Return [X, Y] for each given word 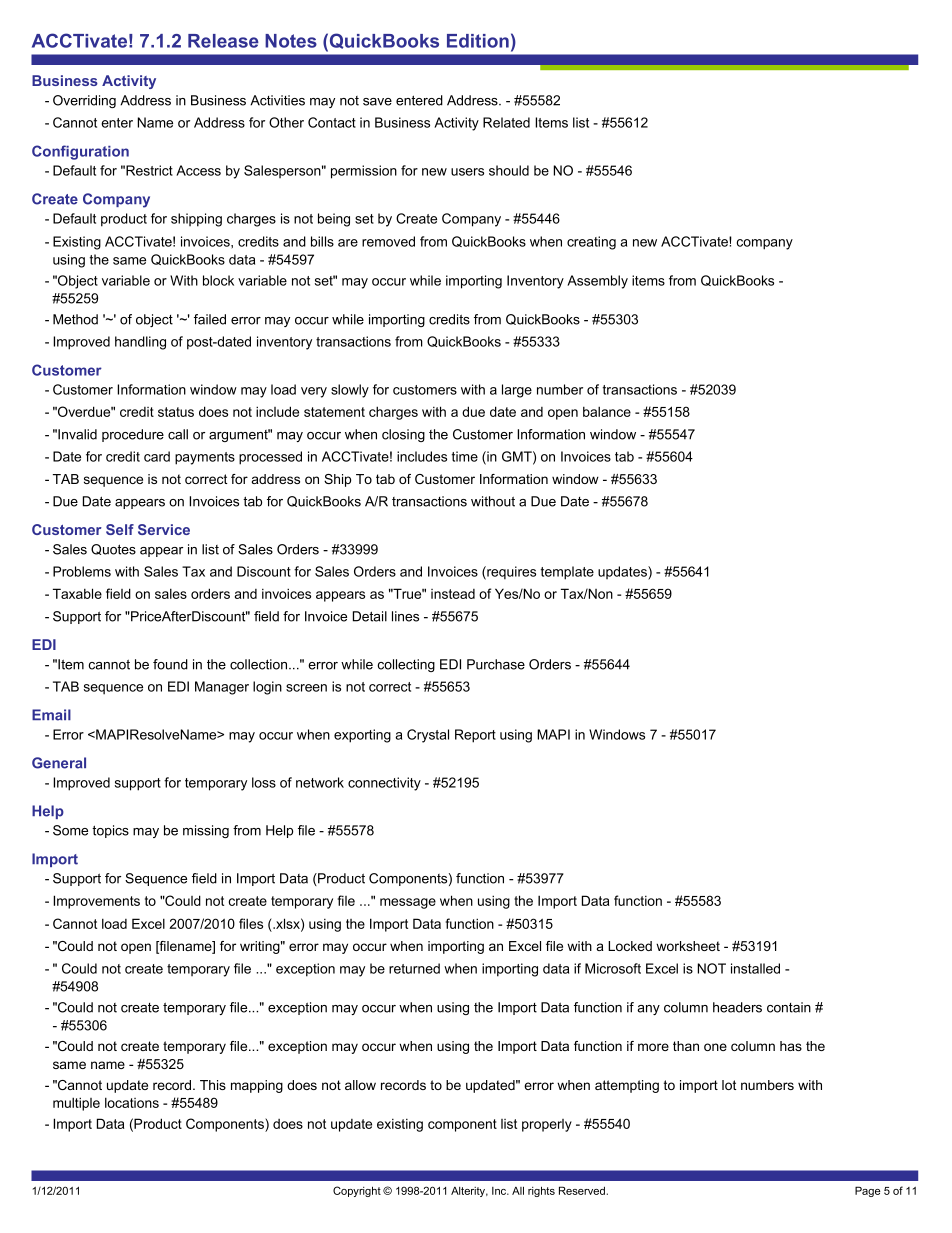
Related [506, 122]
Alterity [469, 1192]
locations [132, 1102]
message [408, 903]
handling [140, 343]
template [567, 573]
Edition [478, 41]
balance [607, 411]
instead [453, 594]
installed [755, 968]
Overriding [84, 101]
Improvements [96, 902]
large [517, 391]
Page [868, 1191]
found [170, 664]
